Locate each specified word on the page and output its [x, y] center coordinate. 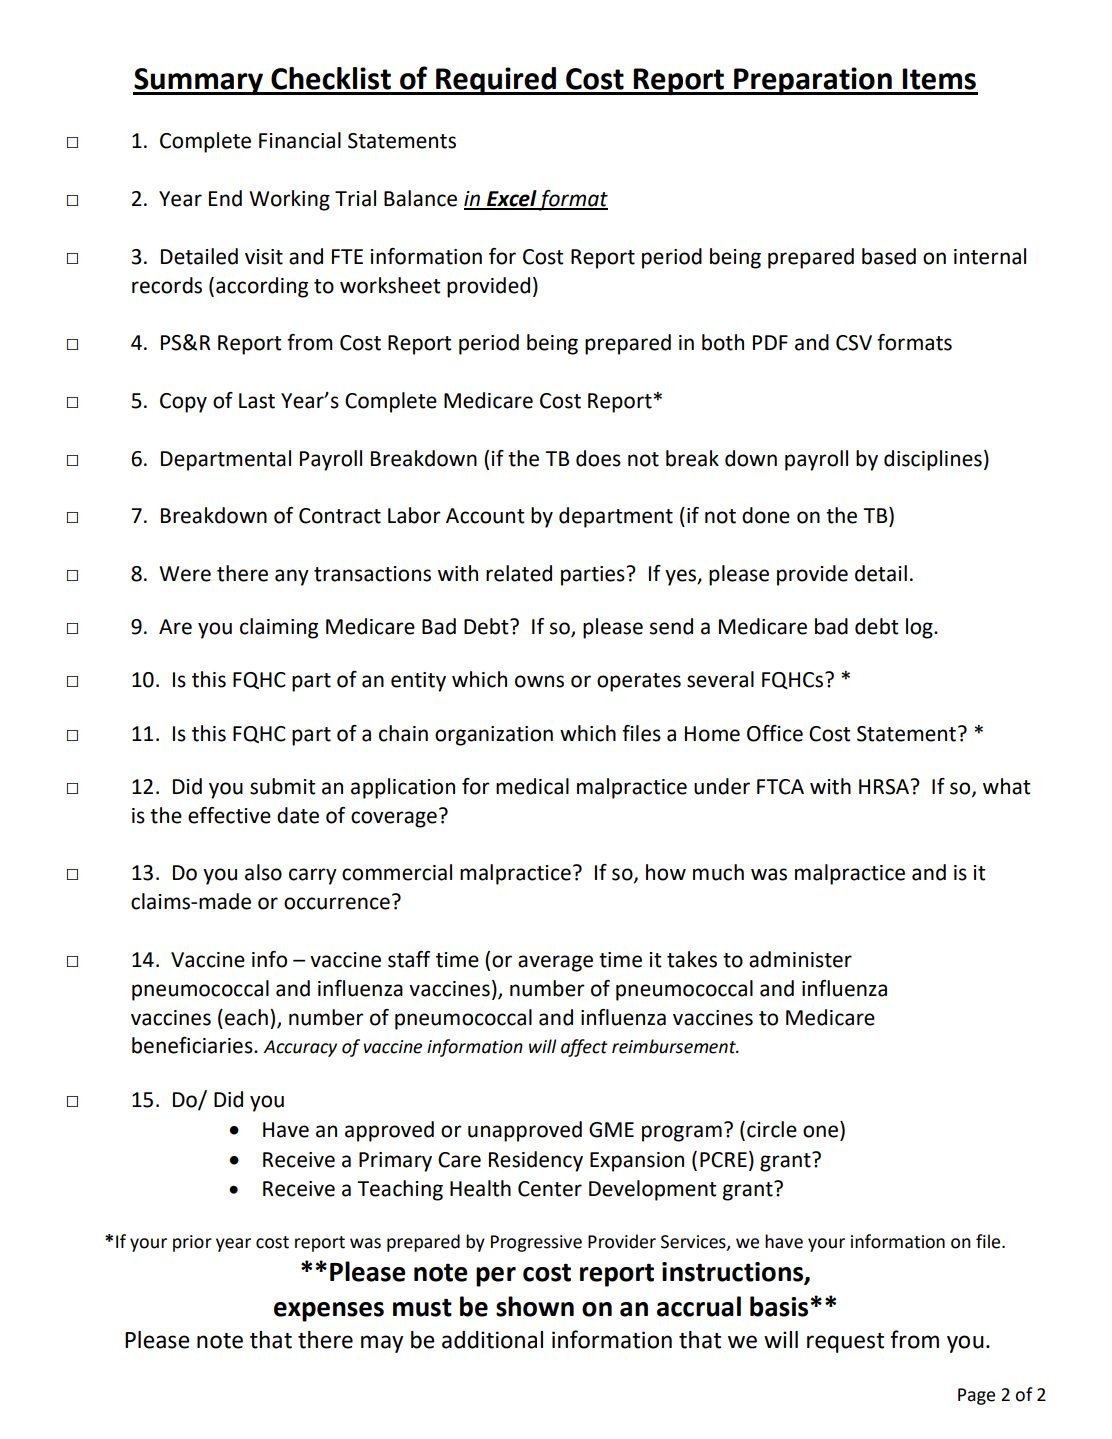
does [598, 458]
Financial [300, 140]
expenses [329, 1312]
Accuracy [300, 1048]
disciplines [933, 460]
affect [584, 1048]
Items [939, 79]
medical [532, 786]
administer [800, 959]
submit [283, 786]
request [845, 1343]
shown [535, 1306]
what [1007, 786]
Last [257, 401]
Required [496, 81]
